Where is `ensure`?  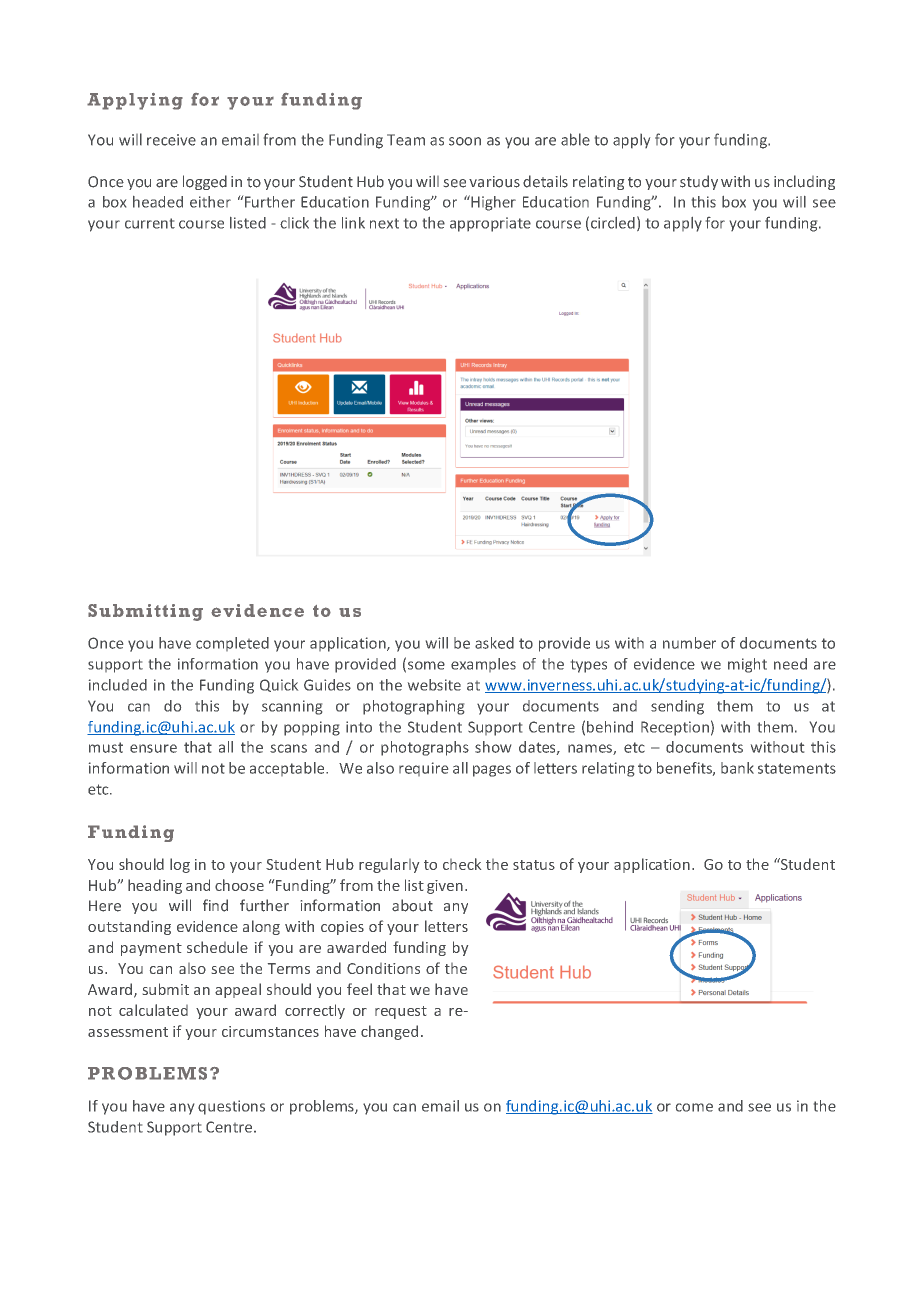 ensure is located at coordinates (153, 748).
